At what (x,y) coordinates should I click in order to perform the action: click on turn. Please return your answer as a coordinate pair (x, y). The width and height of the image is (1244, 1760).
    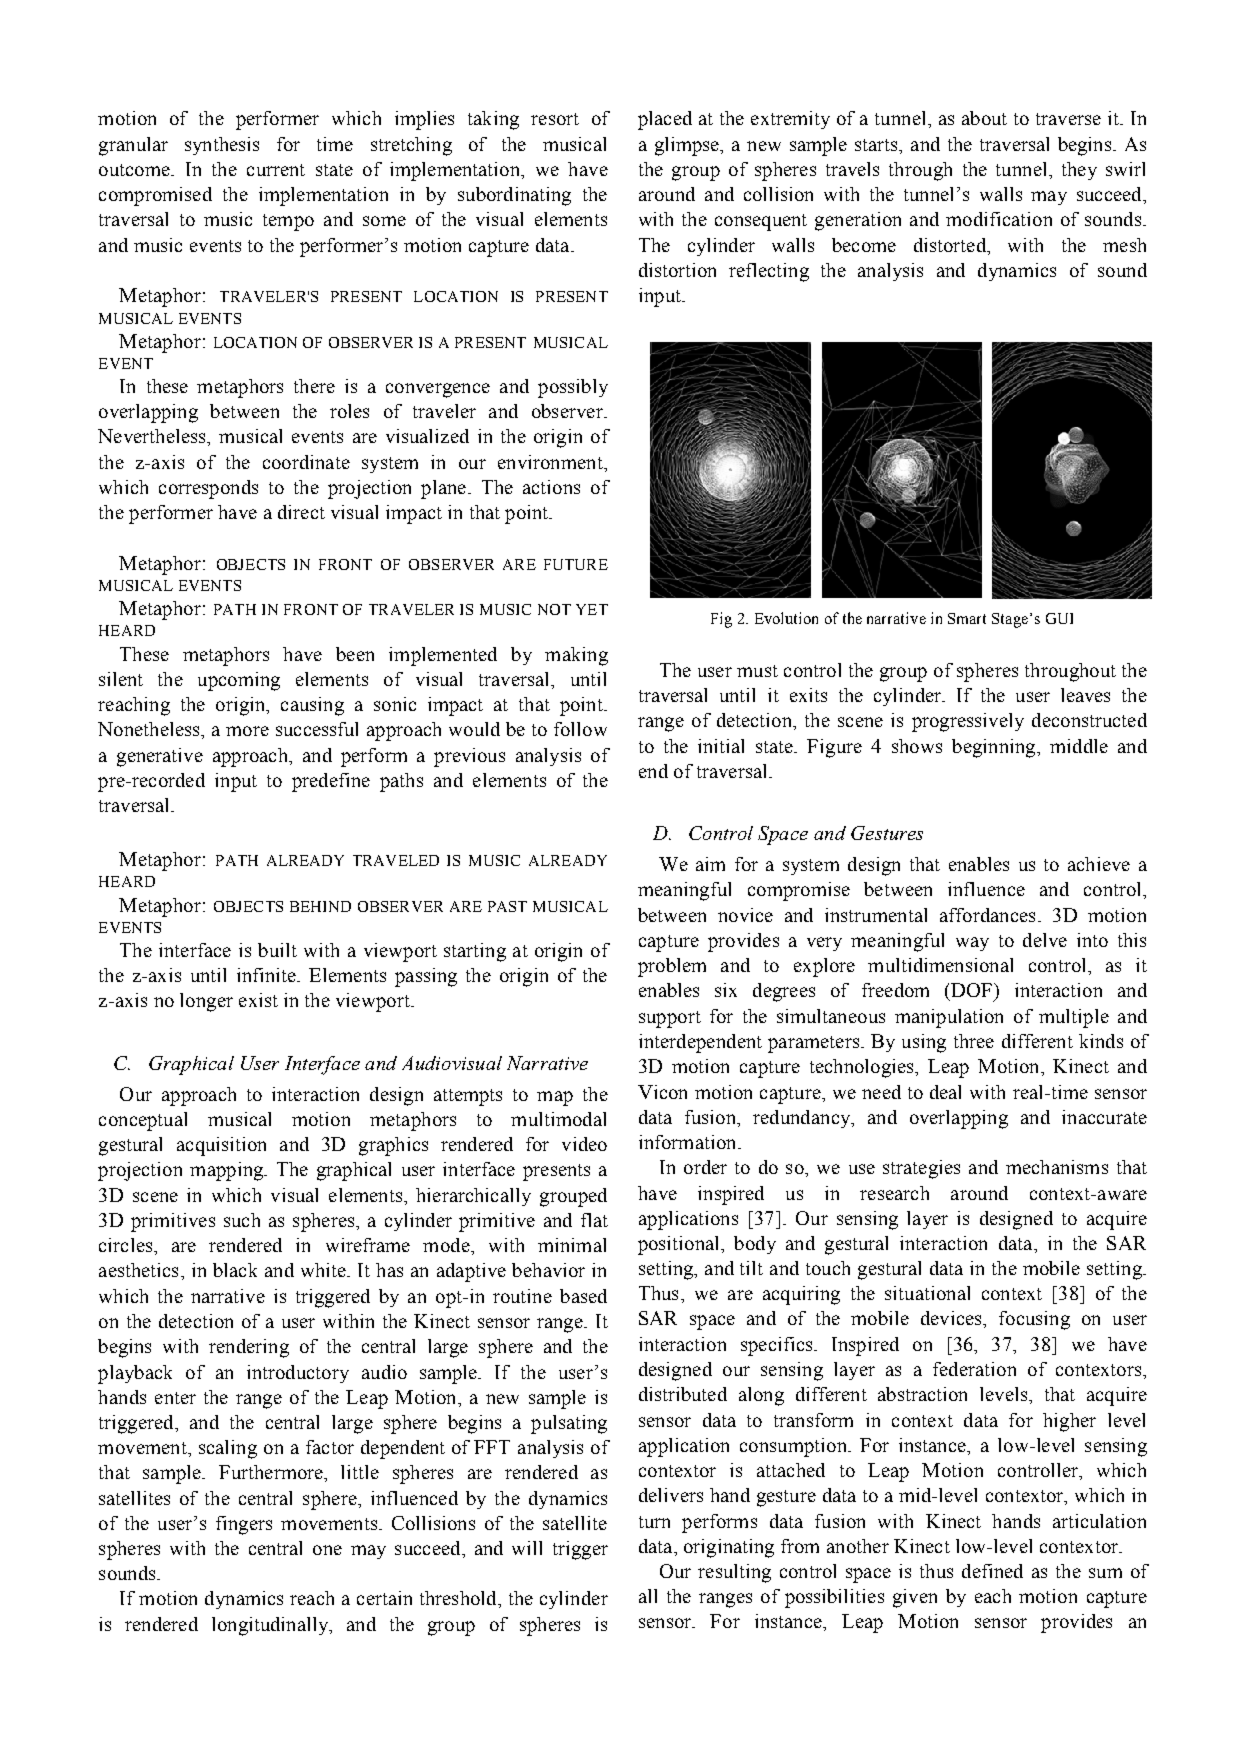
    Looking at the image, I should click on (654, 1522).
